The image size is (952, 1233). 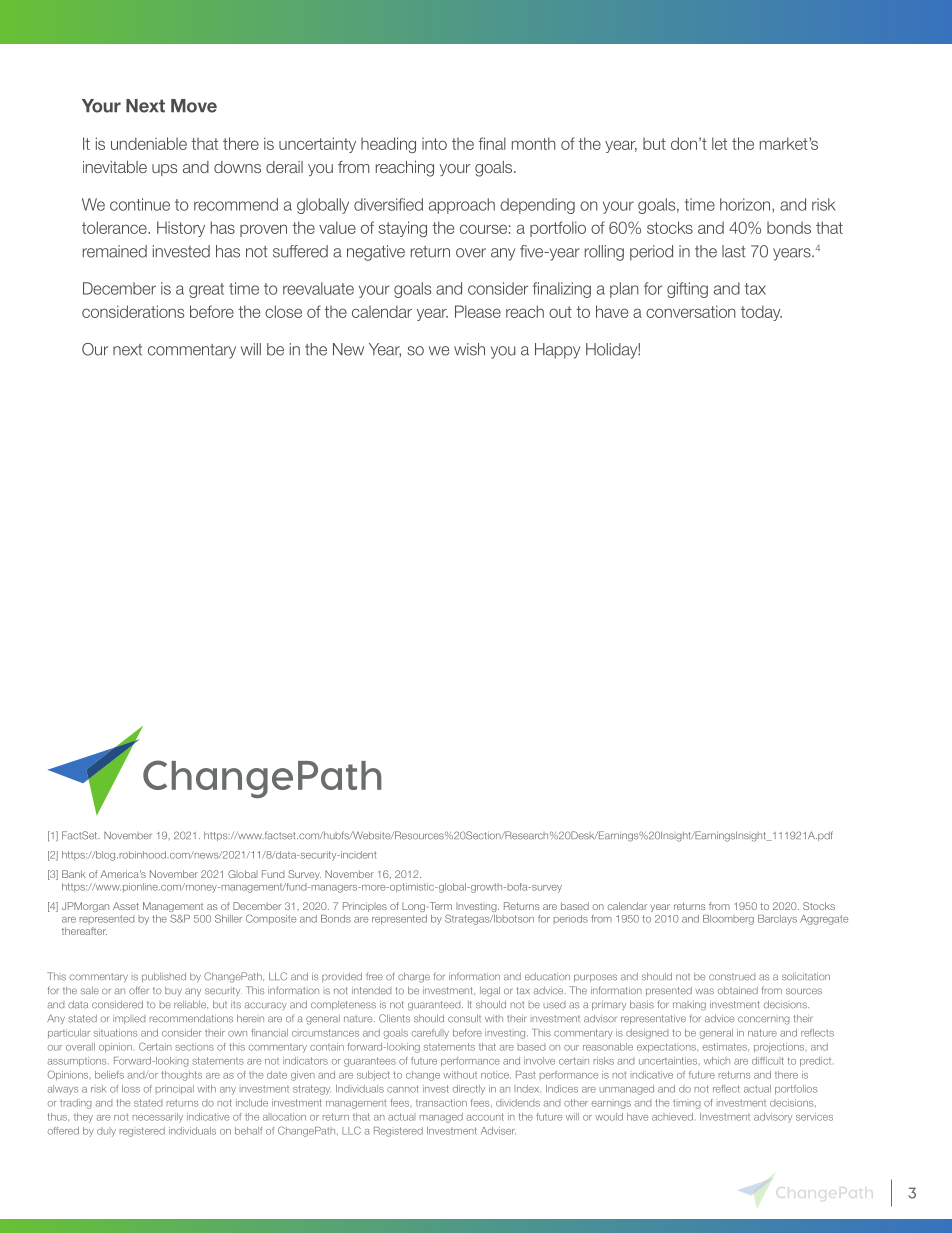 What do you see at coordinates (777, 920) in the image?
I see `Barclays` at bounding box center [777, 920].
